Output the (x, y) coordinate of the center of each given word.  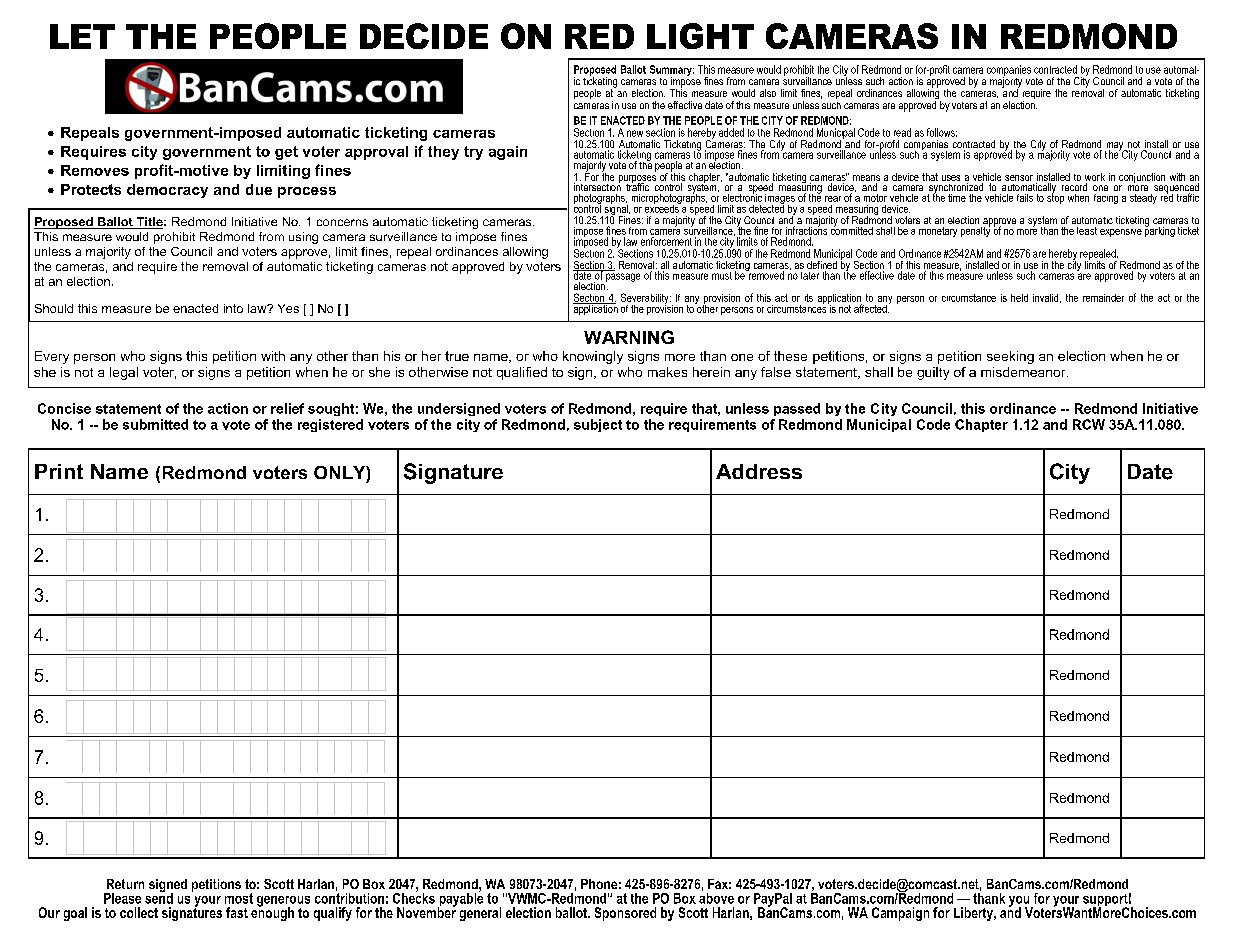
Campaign (900, 914)
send (159, 897)
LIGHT (700, 36)
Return (125, 884)
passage (623, 277)
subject (598, 425)
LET (82, 36)
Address (759, 471)
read (902, 132)
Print (59, 471)
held (1019, 298)
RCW (1089, 424)
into (233, 308)
